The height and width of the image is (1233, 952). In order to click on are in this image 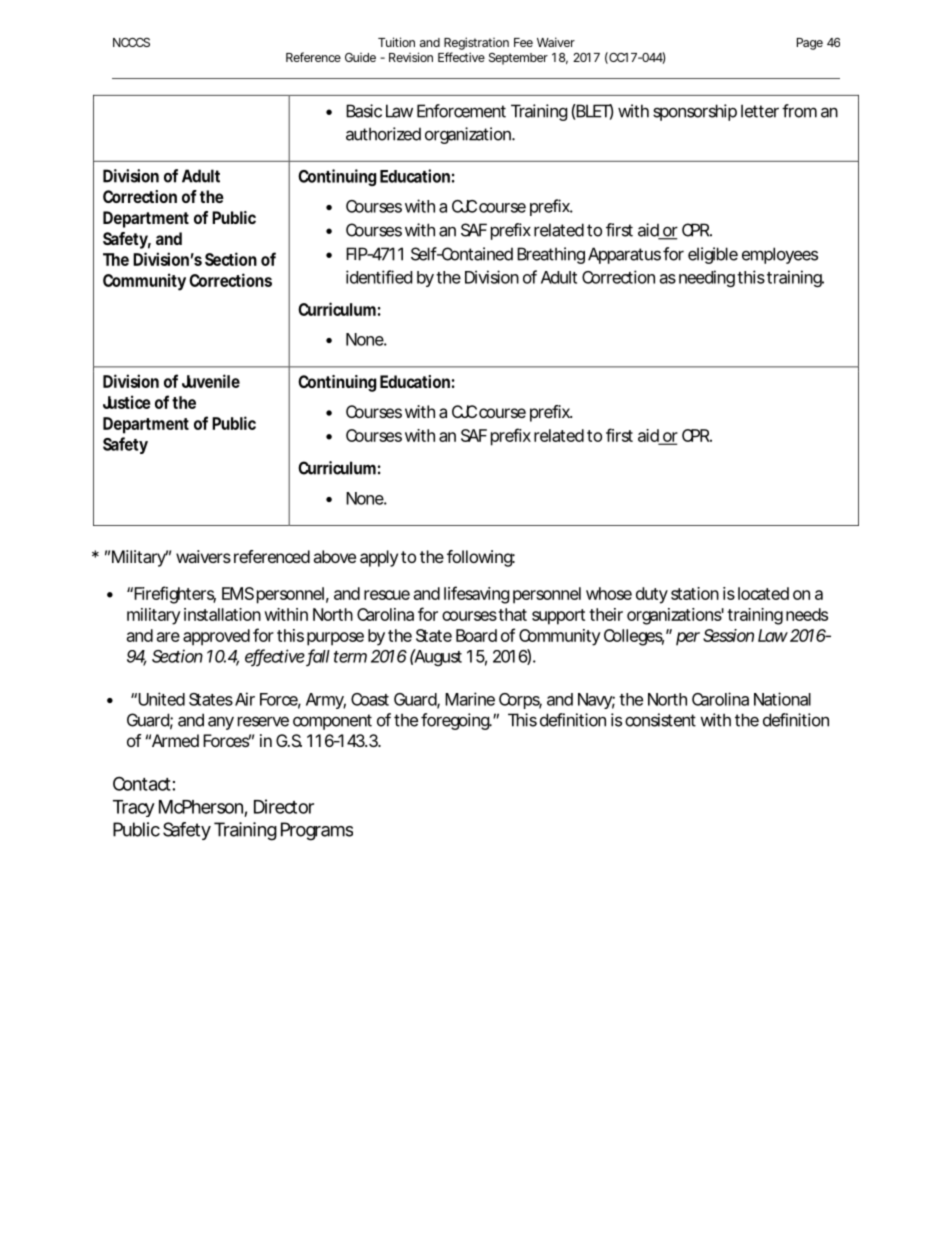, I will do `click(168, 637)`.
